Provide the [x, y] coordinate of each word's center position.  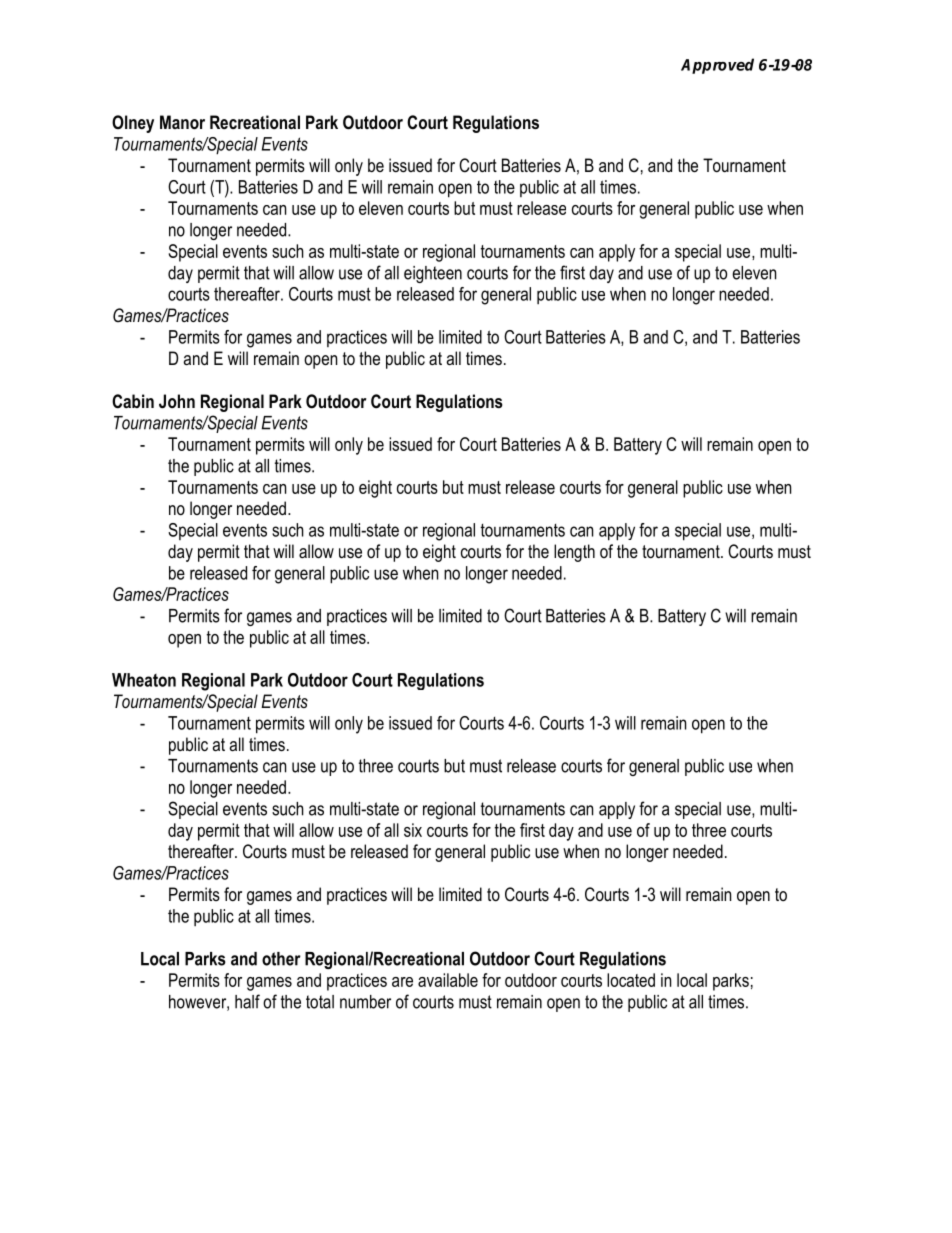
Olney [133, 124]
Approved [717, 66]
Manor [182, 122]
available [448, 980]
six [413, 830]
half [247, 1001]
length [574, 553]
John [177, 401]
